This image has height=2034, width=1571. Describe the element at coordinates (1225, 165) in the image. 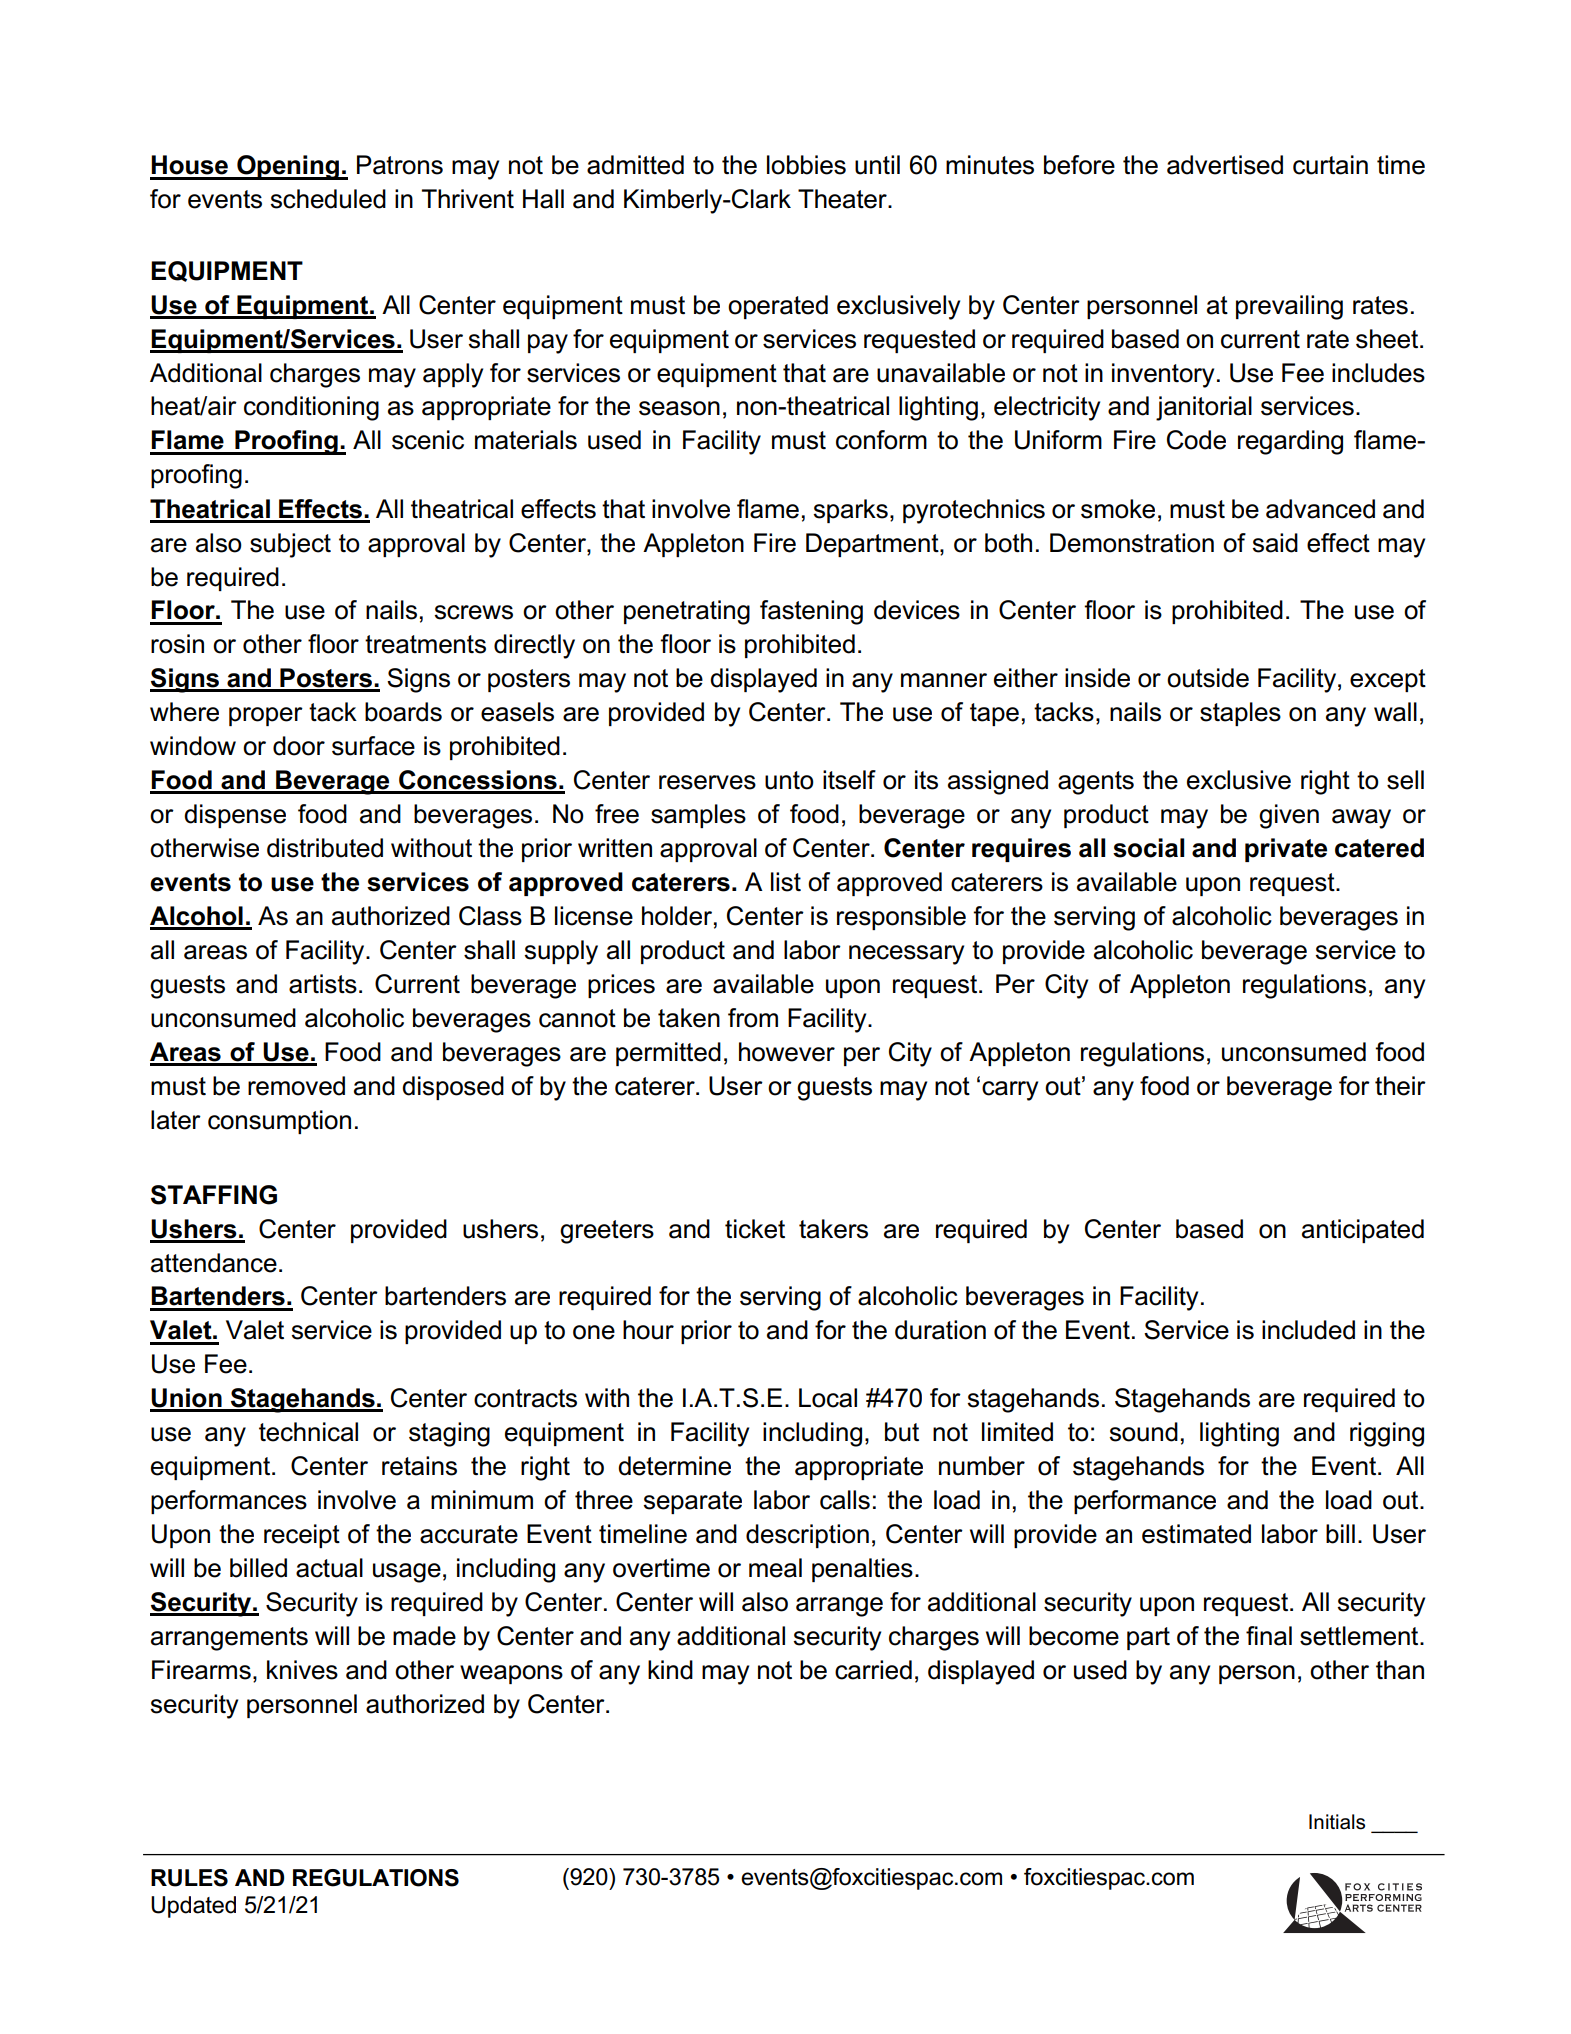

I see `advertised` at that location.
